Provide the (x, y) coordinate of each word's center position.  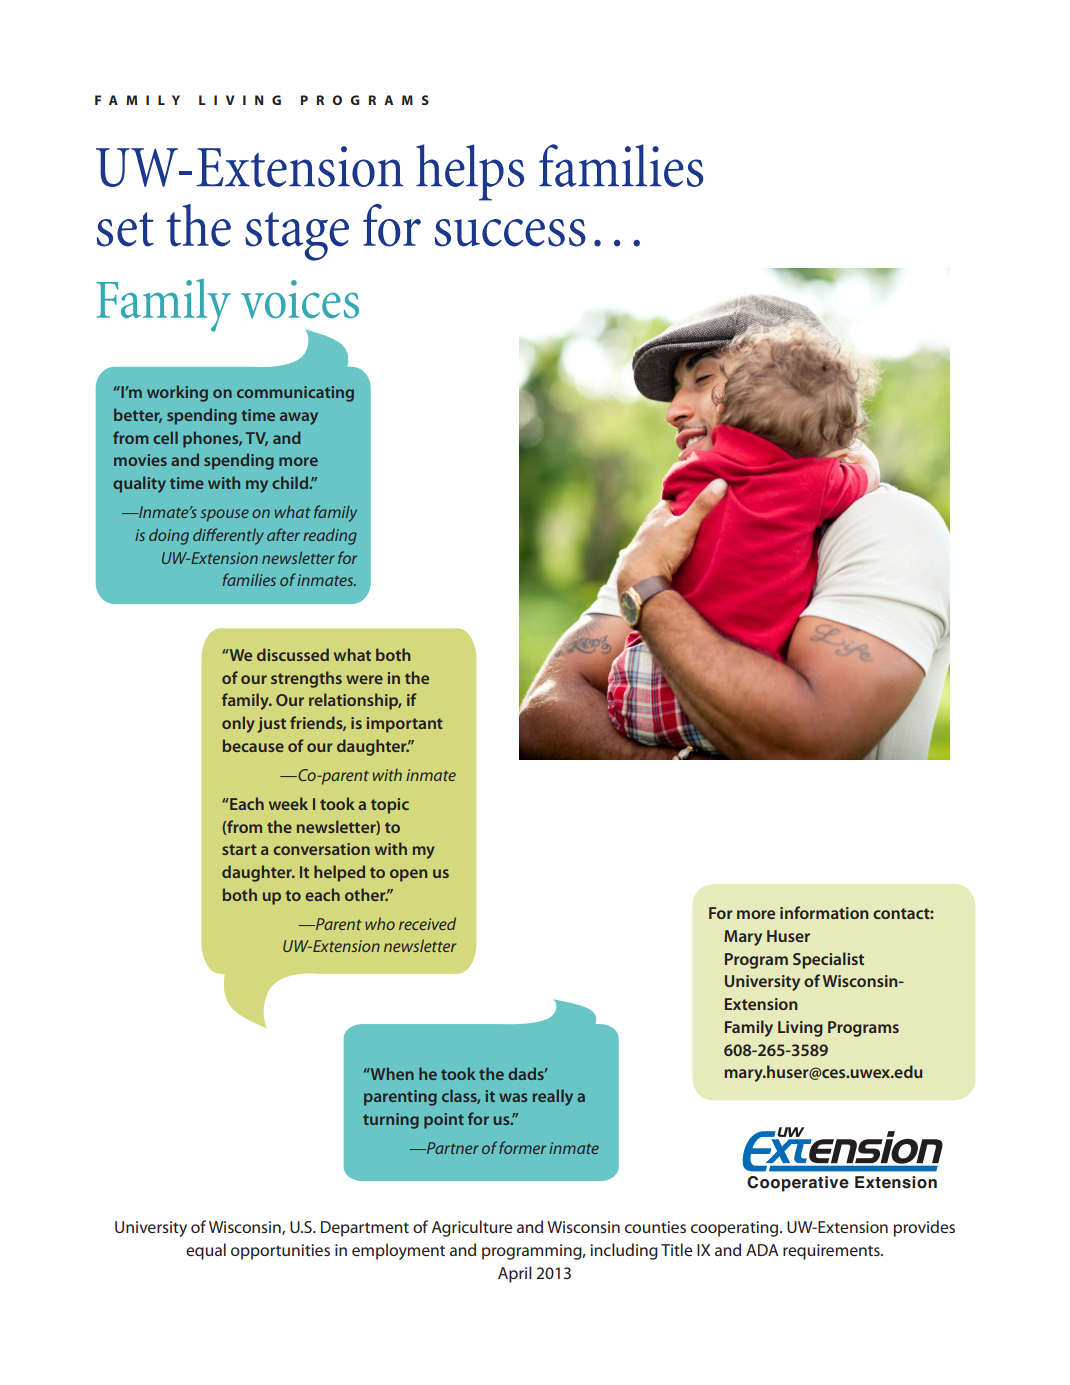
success (510, 233)
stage (297, 236)
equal (206, 1251)
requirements (832, 1252)
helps (470, 172)
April (515, 1274)
